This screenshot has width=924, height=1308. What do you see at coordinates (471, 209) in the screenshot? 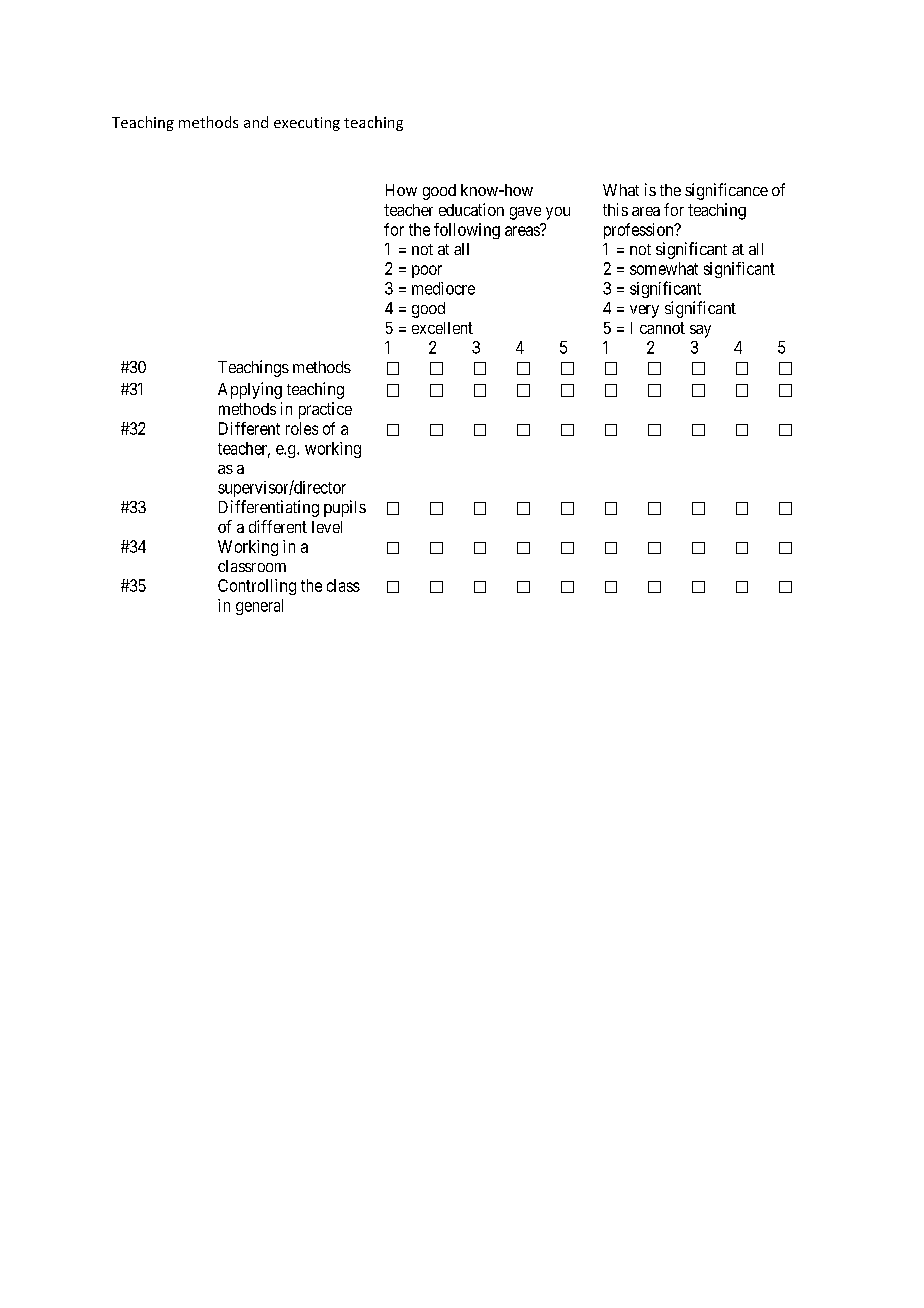
I see `education` at bounding box center [471, 209].
